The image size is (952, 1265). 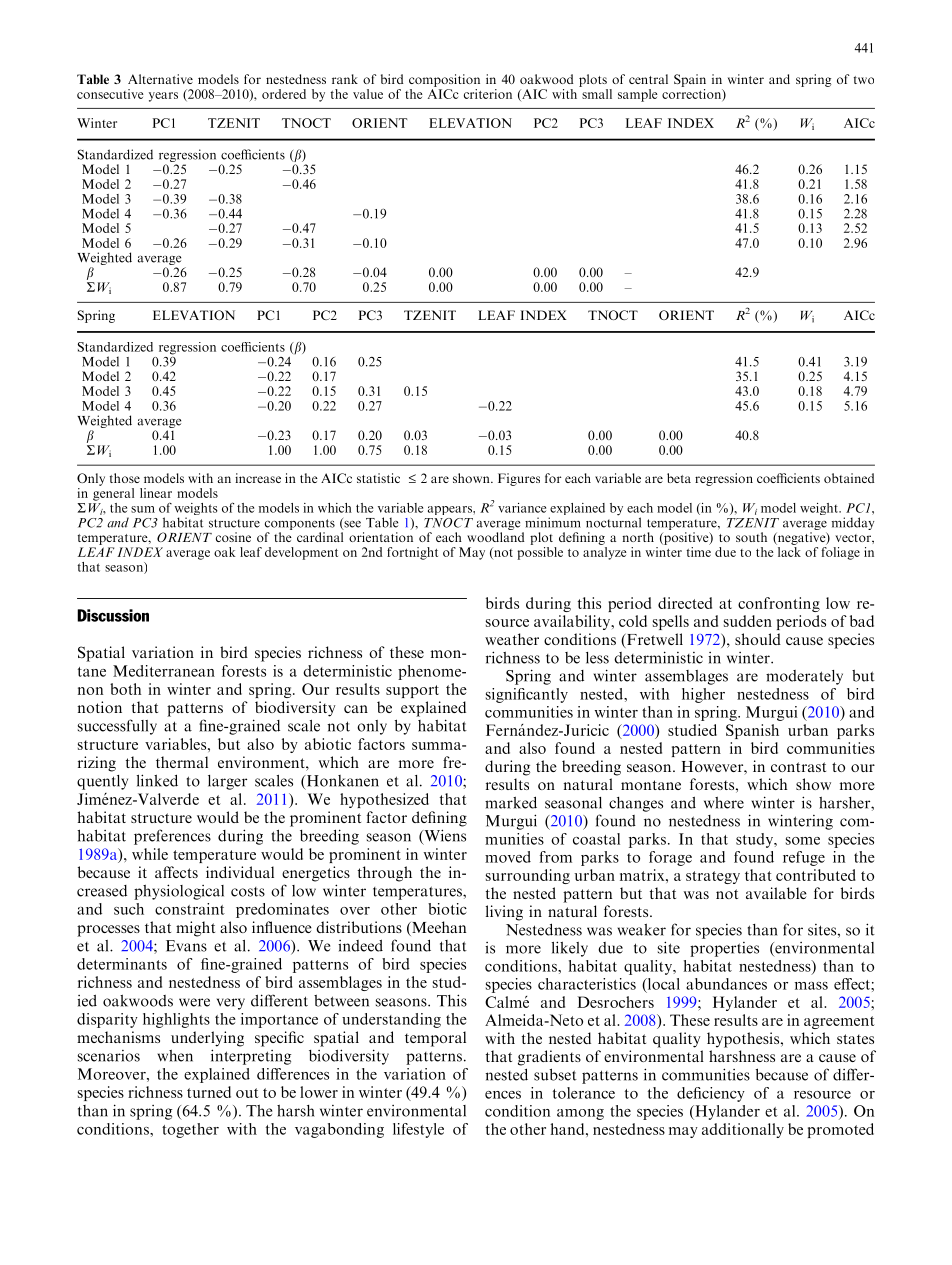 What do you see at coordinates (690, 80) in the page?
I see `Spain` at bounding box center [690, 80].
